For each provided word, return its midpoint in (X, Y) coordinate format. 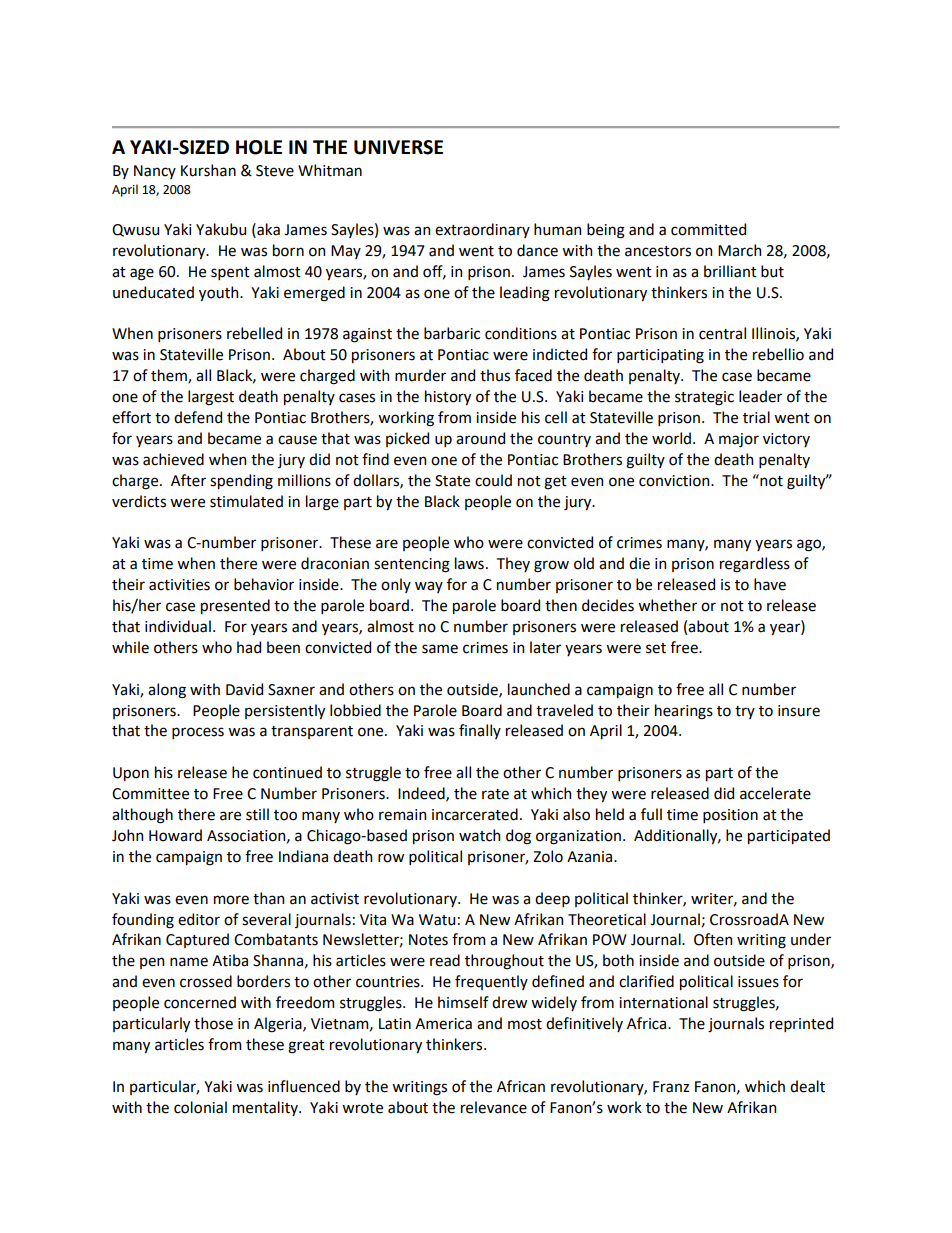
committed (708, 229)
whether (667, 605)
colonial (200, 1107)
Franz (671, 1087)
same (440, 649)
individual (178, 626)
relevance (494, 1107)
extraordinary (482, 230)
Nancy (155, 172)
